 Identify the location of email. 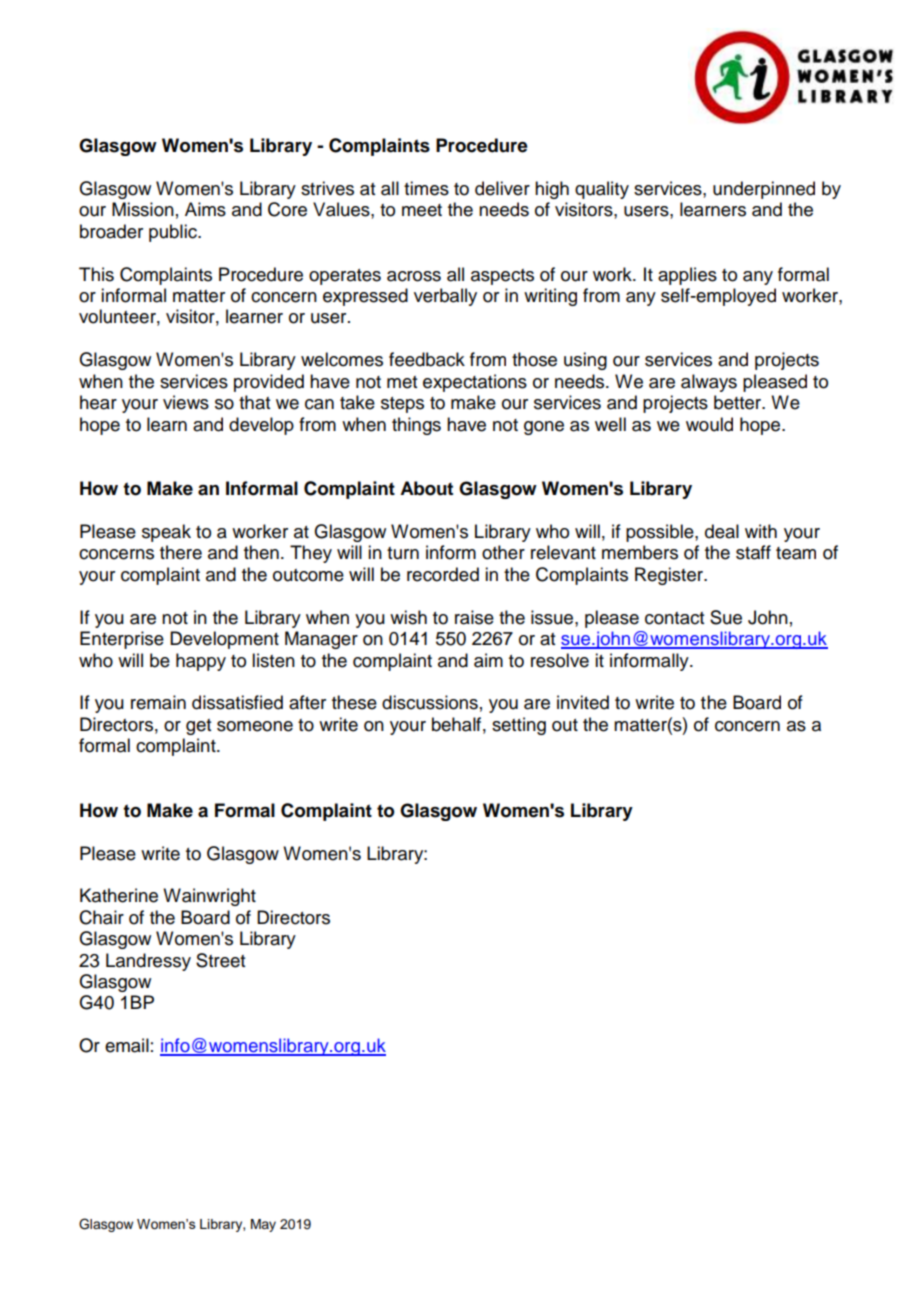
(127, 1045).
